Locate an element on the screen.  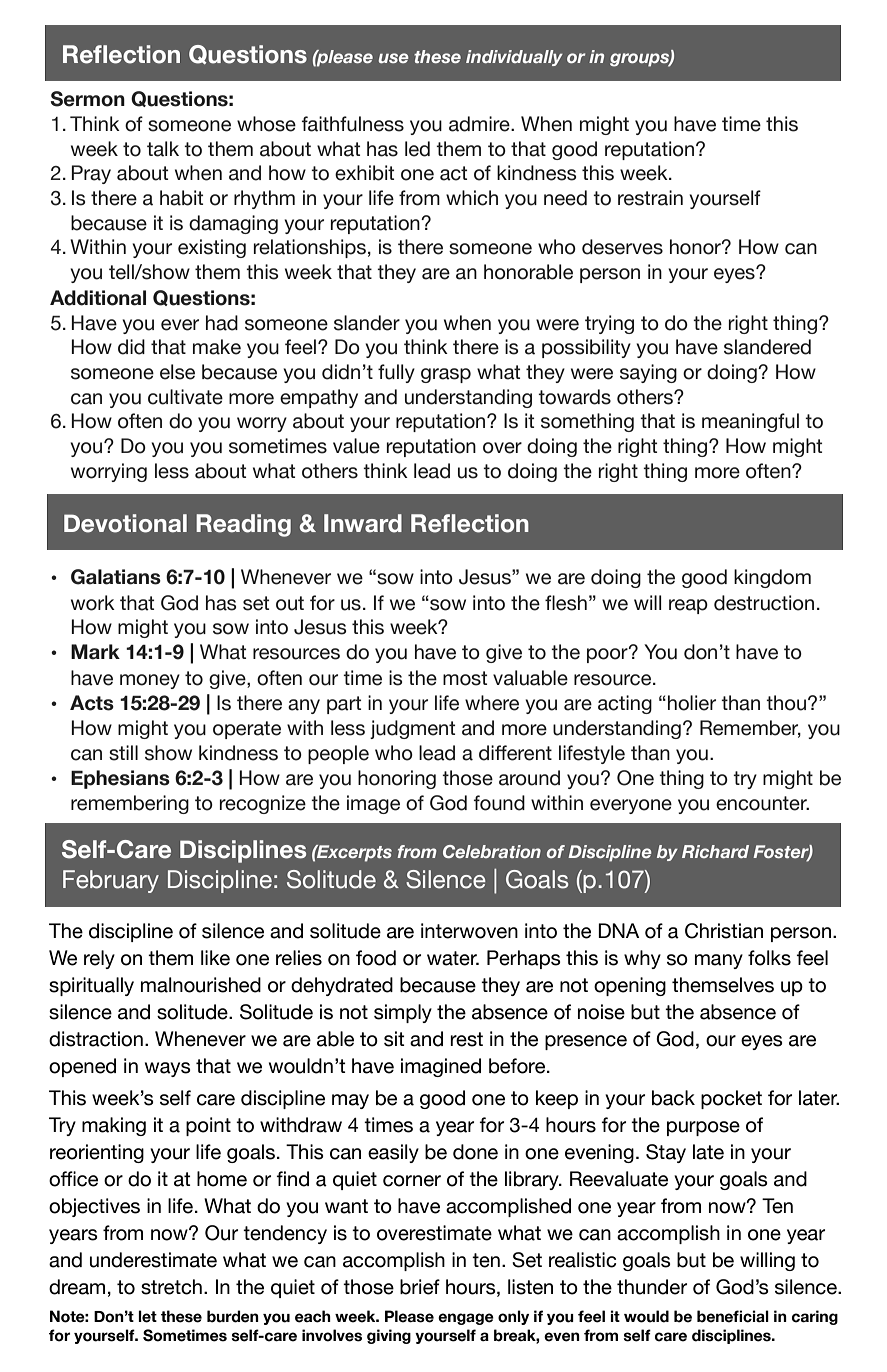
money is located at coordinates (150, 681).
